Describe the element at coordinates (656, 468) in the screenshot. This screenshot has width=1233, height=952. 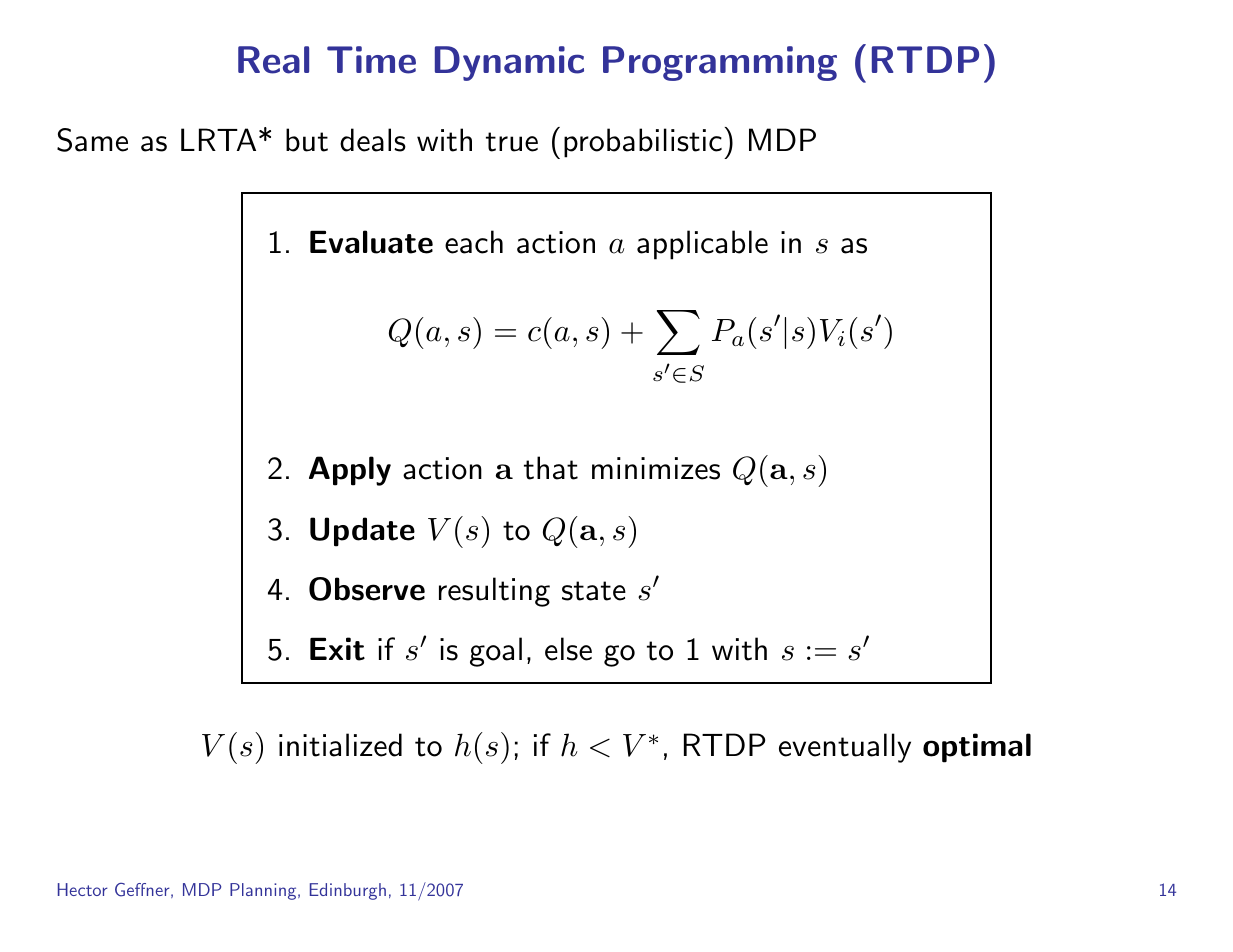
I see `minimizes` at that location.
